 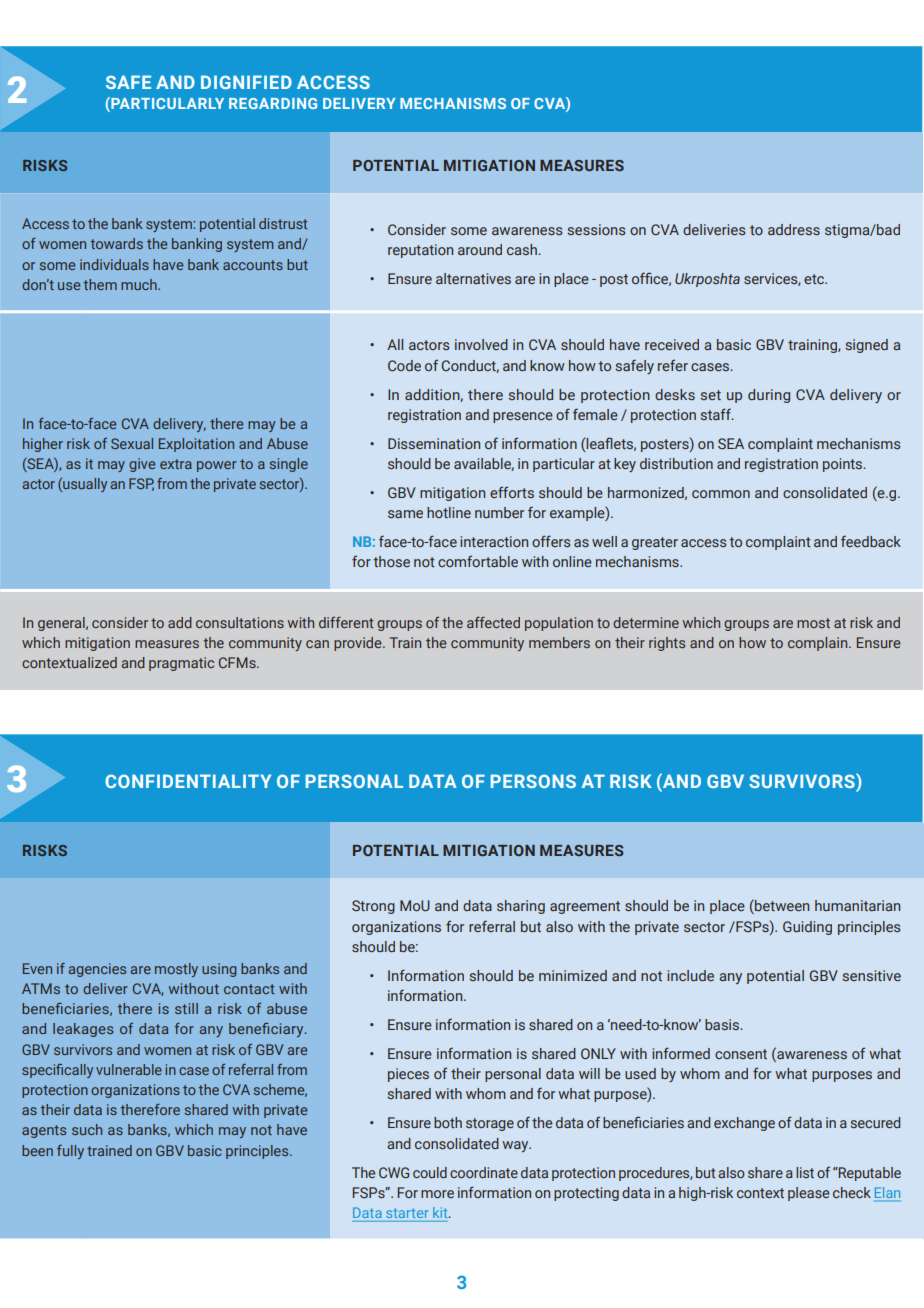 What do you see at coordinates (533, 781) in the screenshot?
I see `PERSONS` at bounding box center [533, 781].
